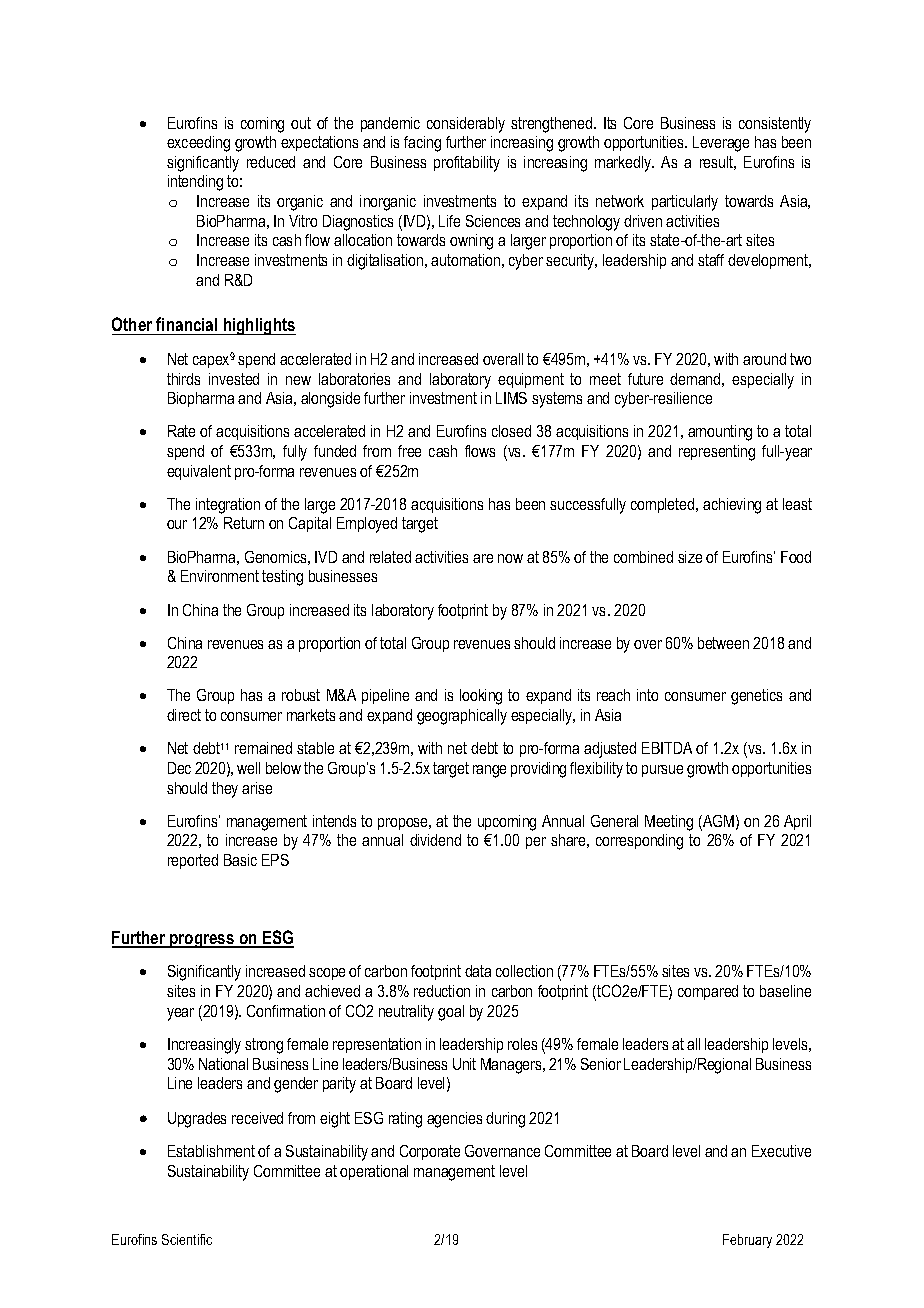  Describe the element at coordinates (708, 992) in the image. I see `compared` at that location.
